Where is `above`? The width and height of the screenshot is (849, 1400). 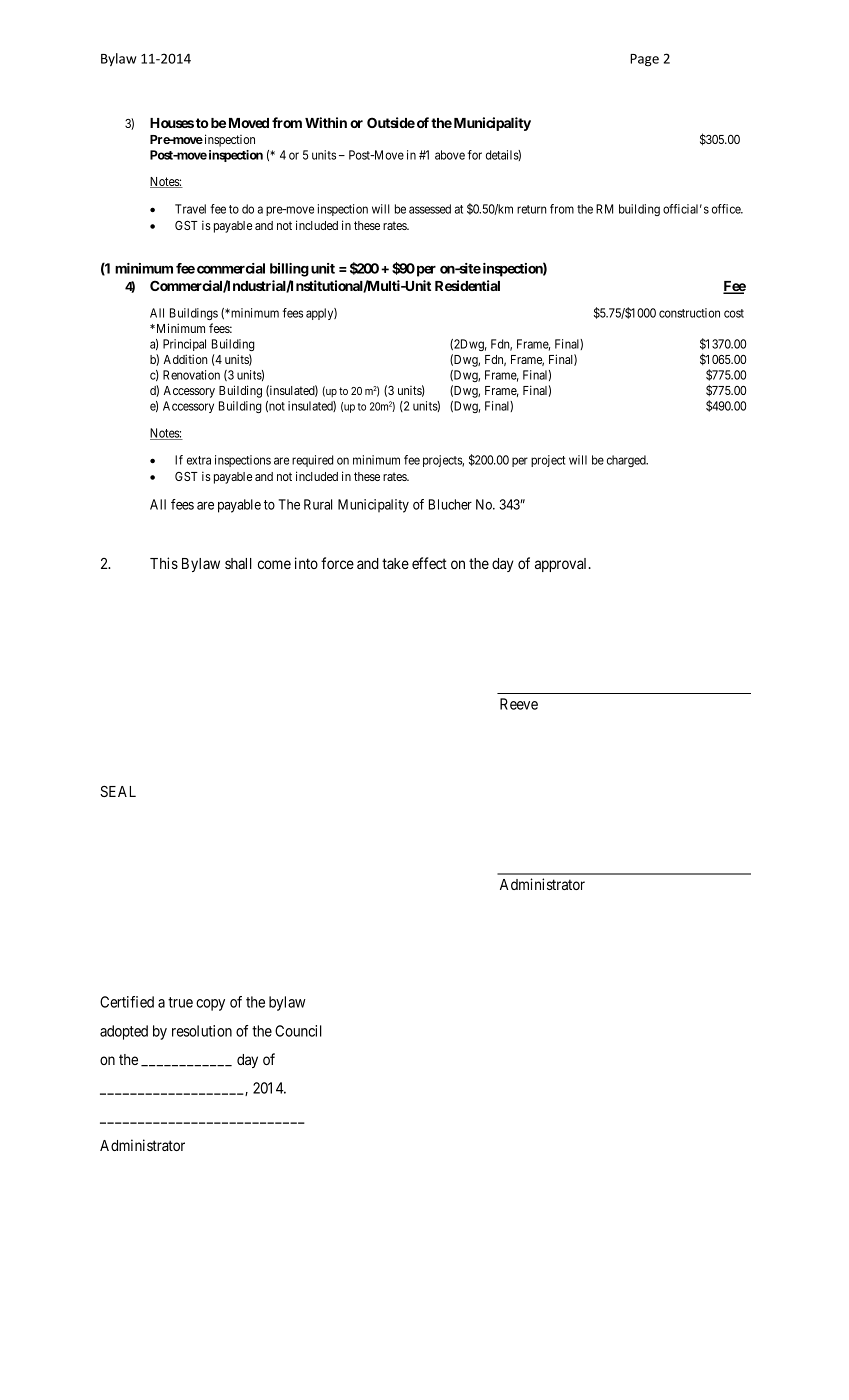
above is located at coordinates (450, 155).
